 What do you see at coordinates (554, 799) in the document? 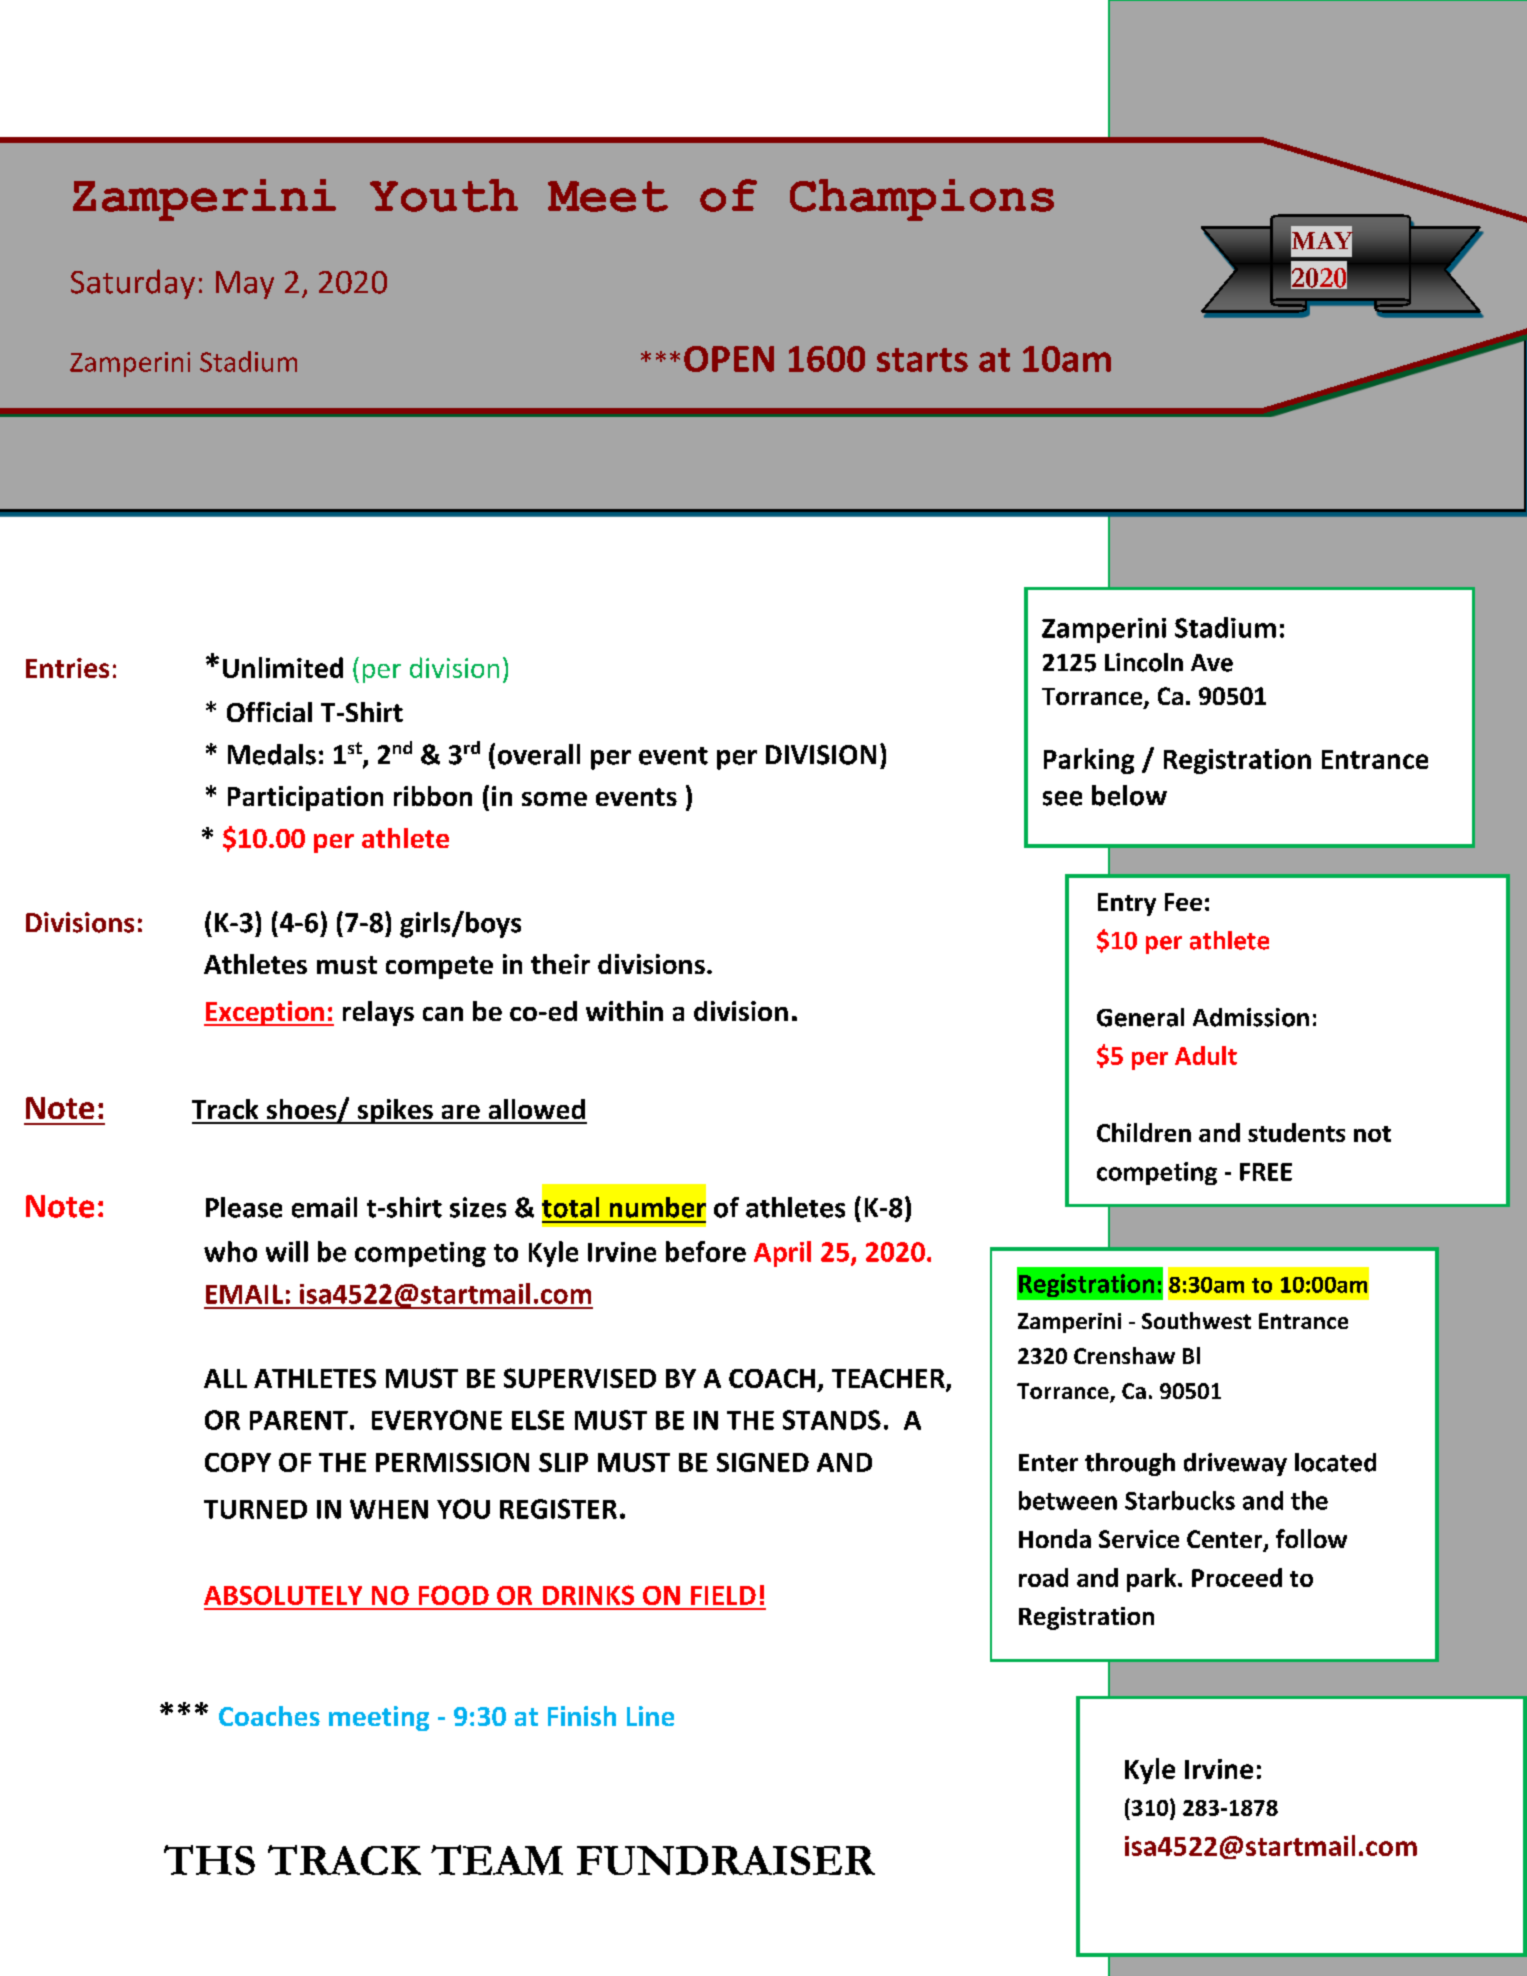
I see `some` at bounding box center [554, 799].
